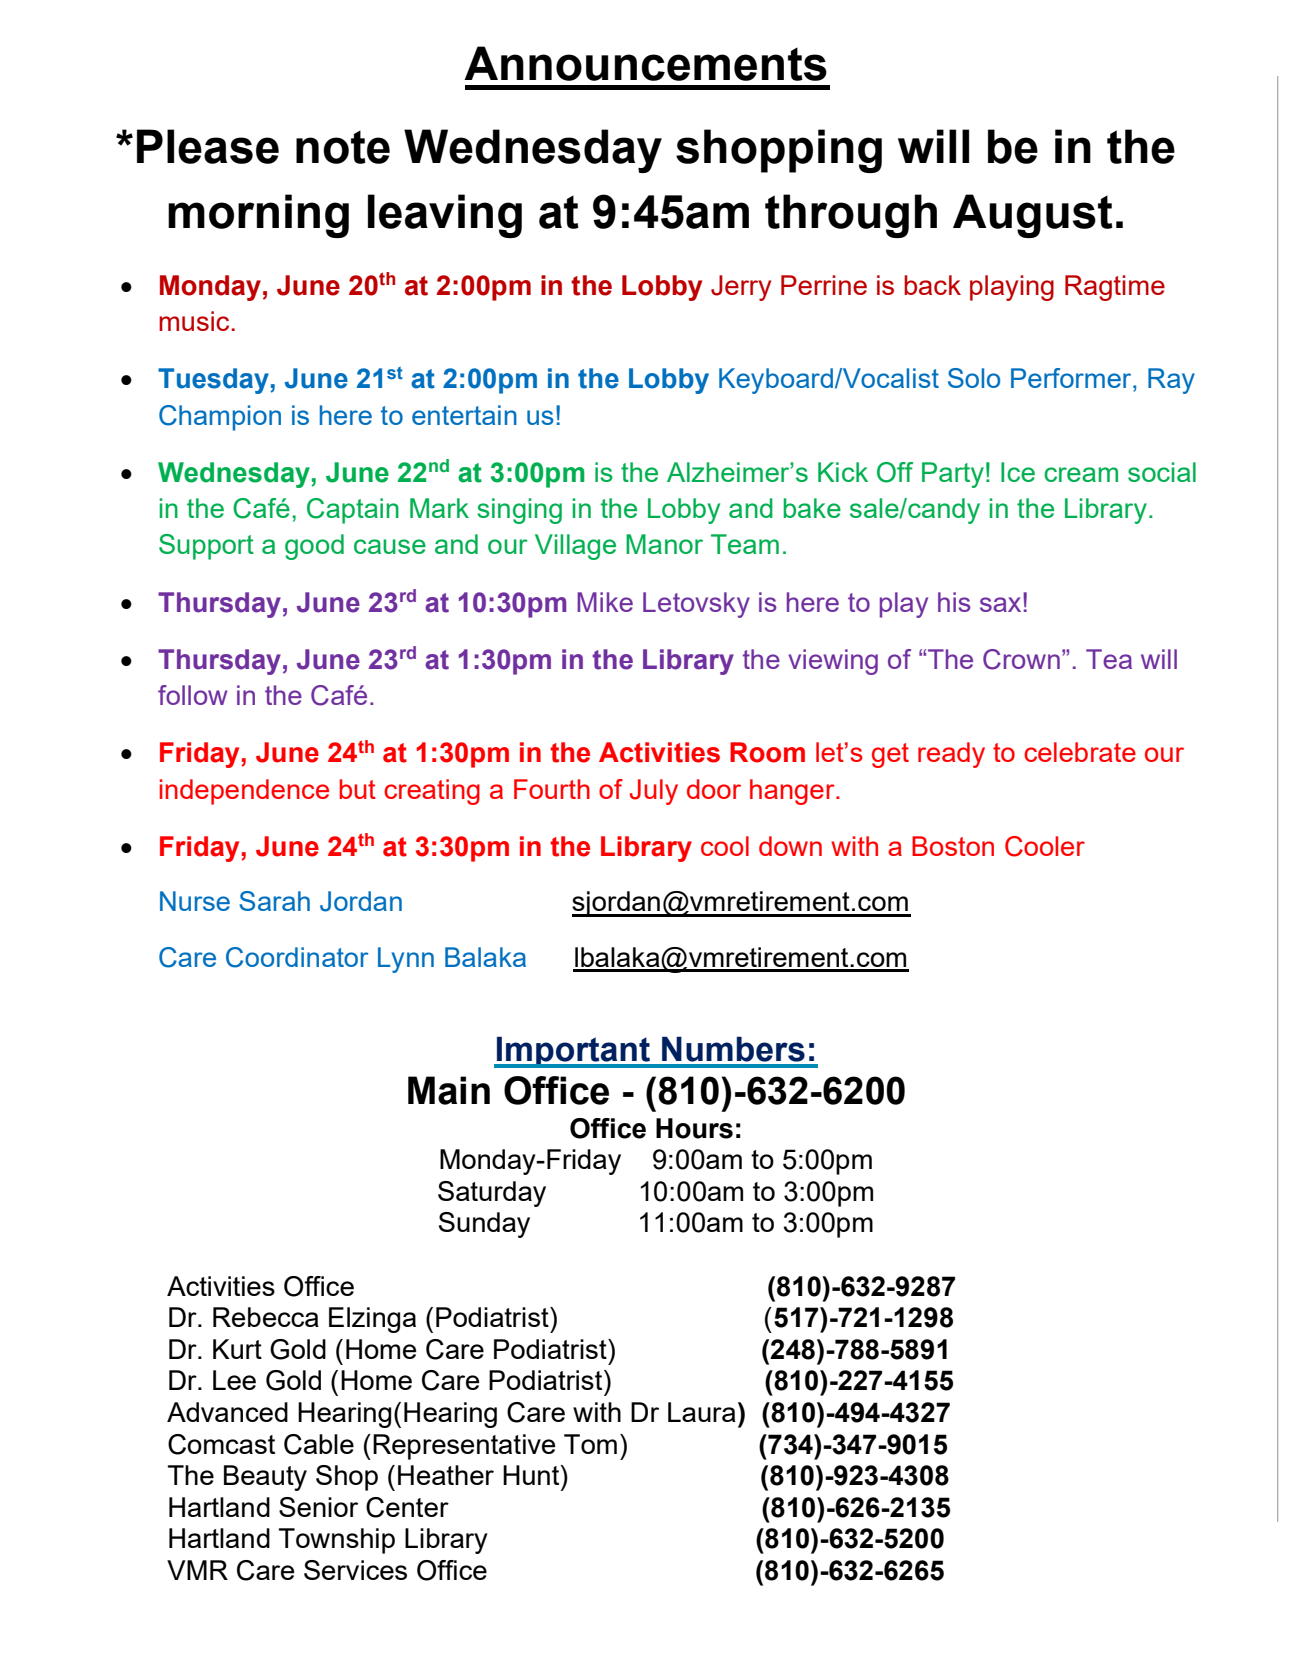 This image has height=1674, width=1294. What do you see at coordinates (590, 1444) in the image?
I see `Tom` at bounding box center [590, 1444].
